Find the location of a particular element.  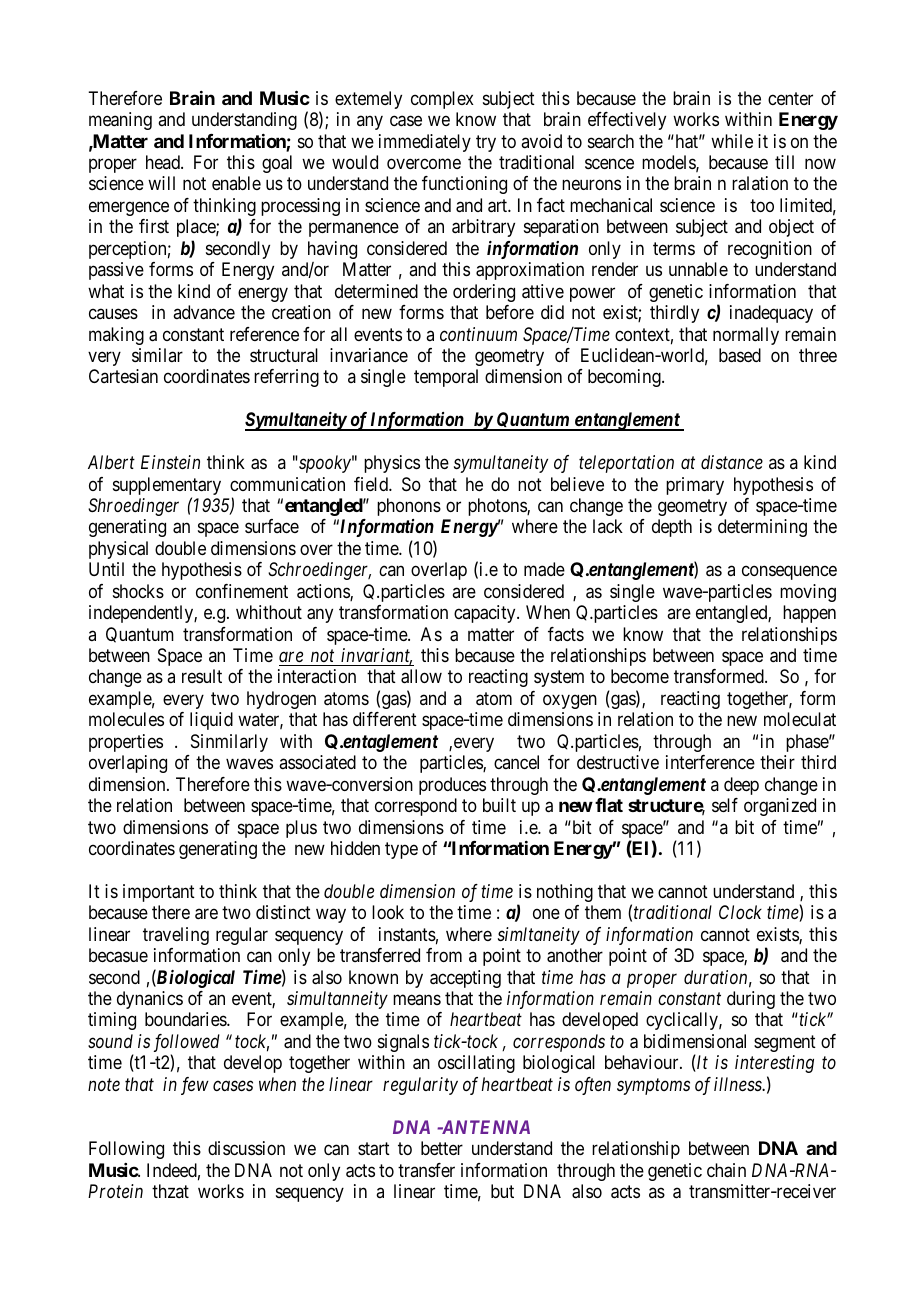

immediately is located at coordinates (425, 143).
